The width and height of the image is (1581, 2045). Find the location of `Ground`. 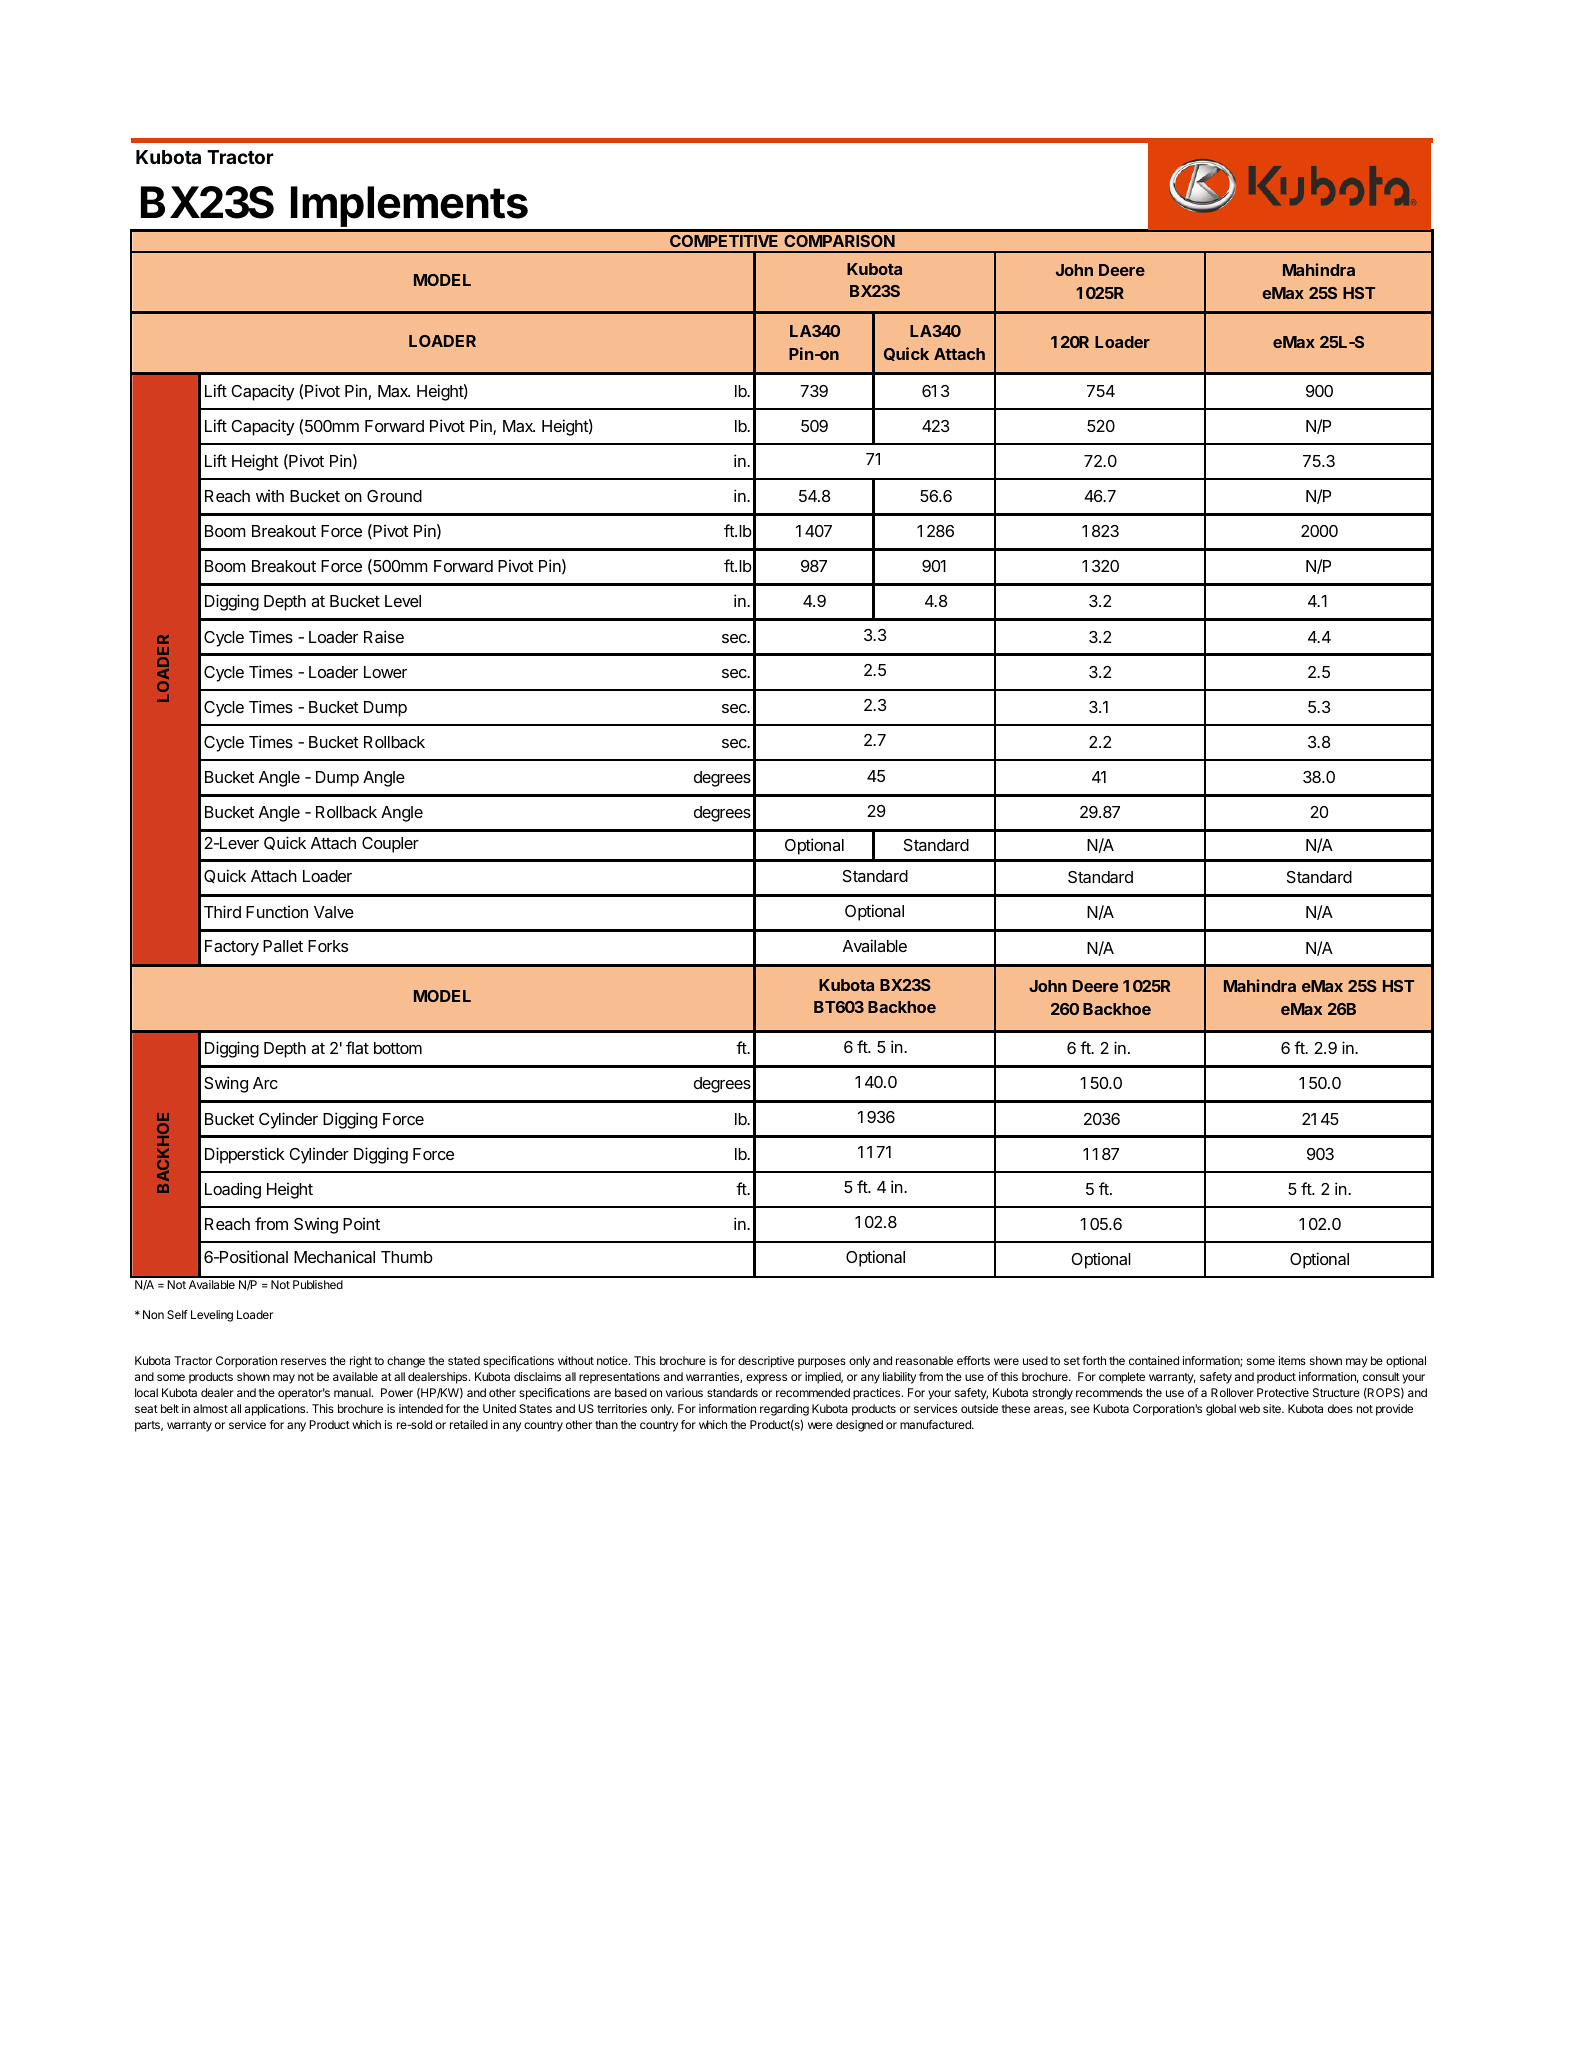

Ground is located at coordinates (394, 496).
